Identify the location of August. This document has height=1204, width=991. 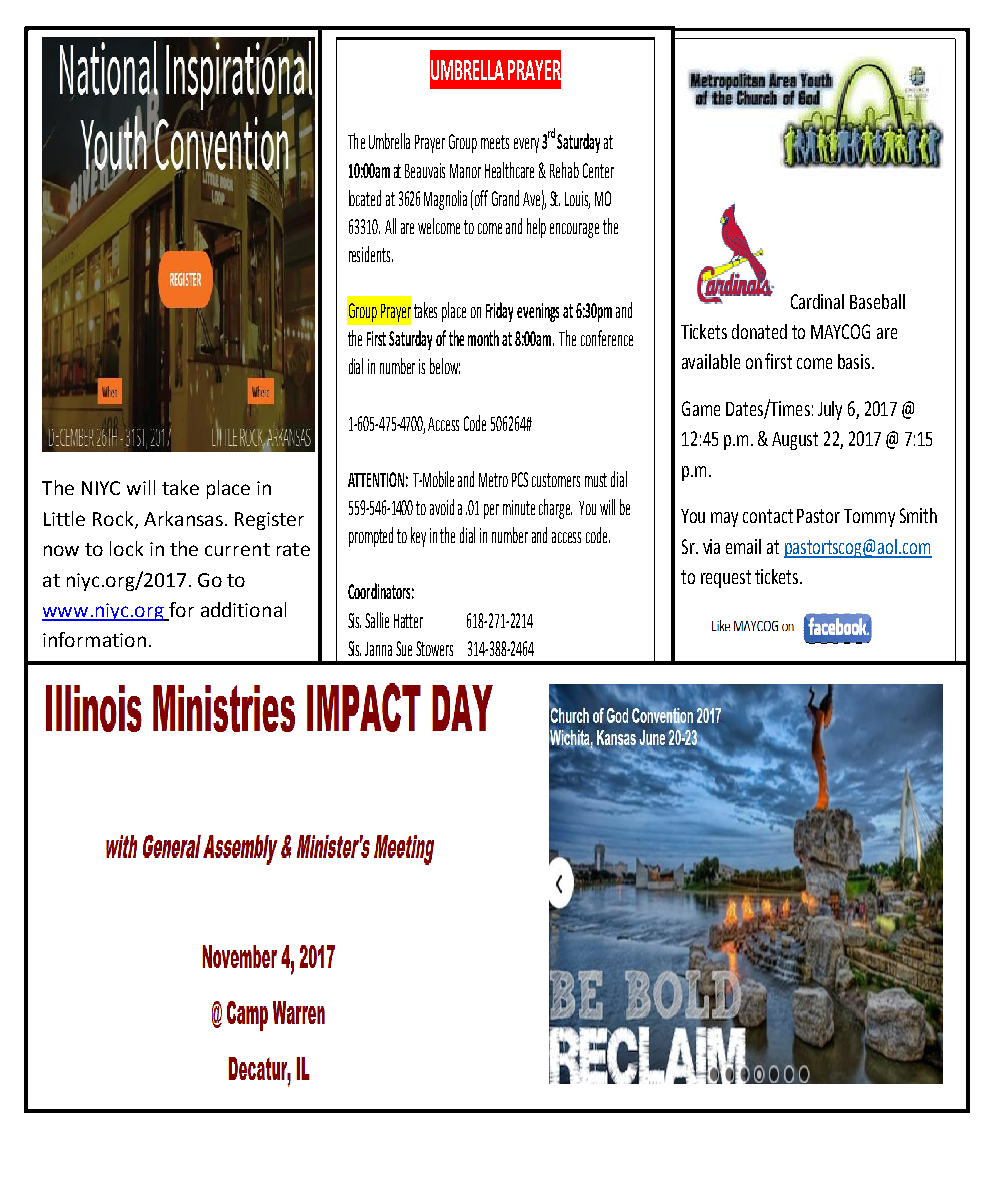
(795, 441).
